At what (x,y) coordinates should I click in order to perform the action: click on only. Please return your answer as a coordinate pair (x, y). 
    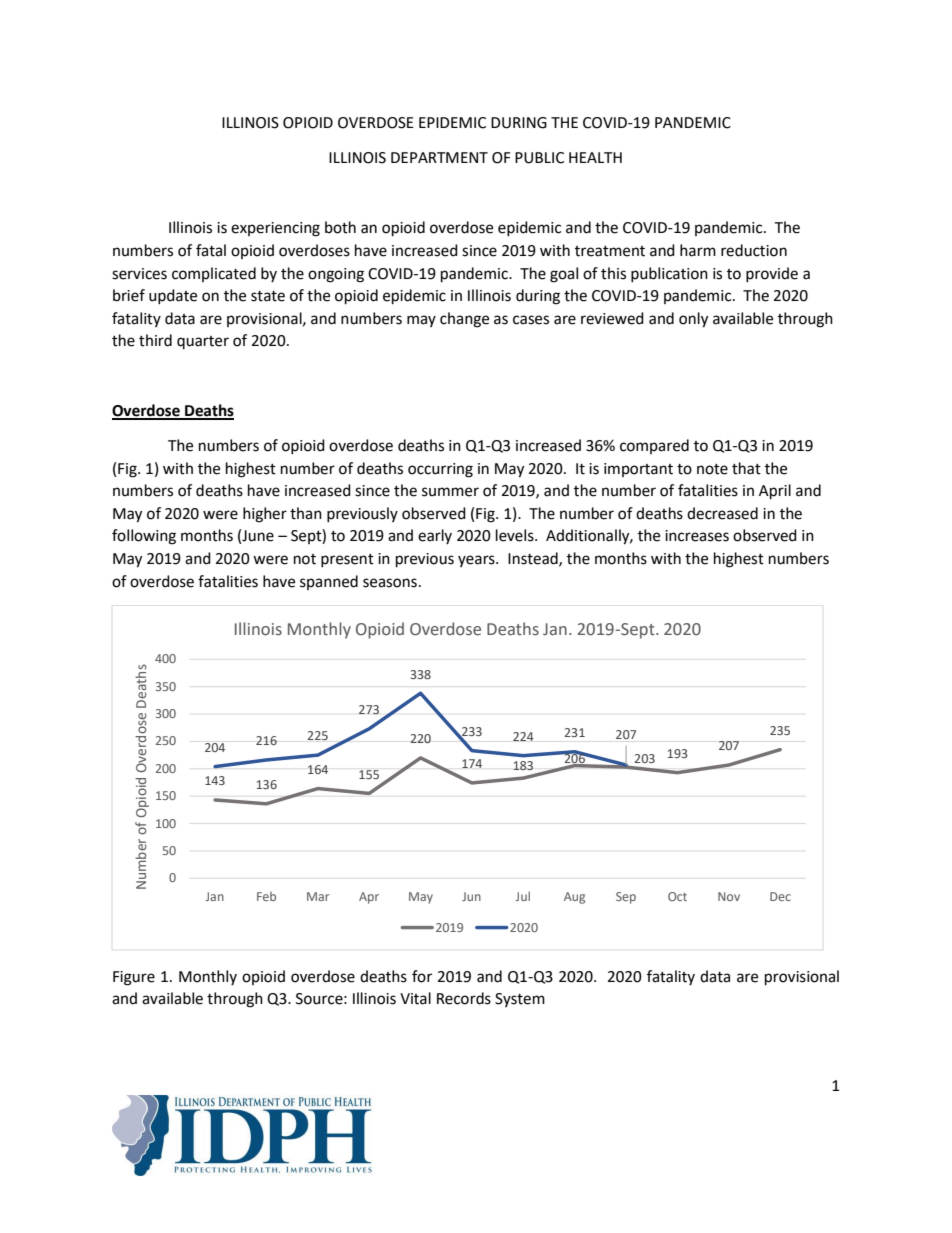
    Looking at the image, I should click on (693, 320).
